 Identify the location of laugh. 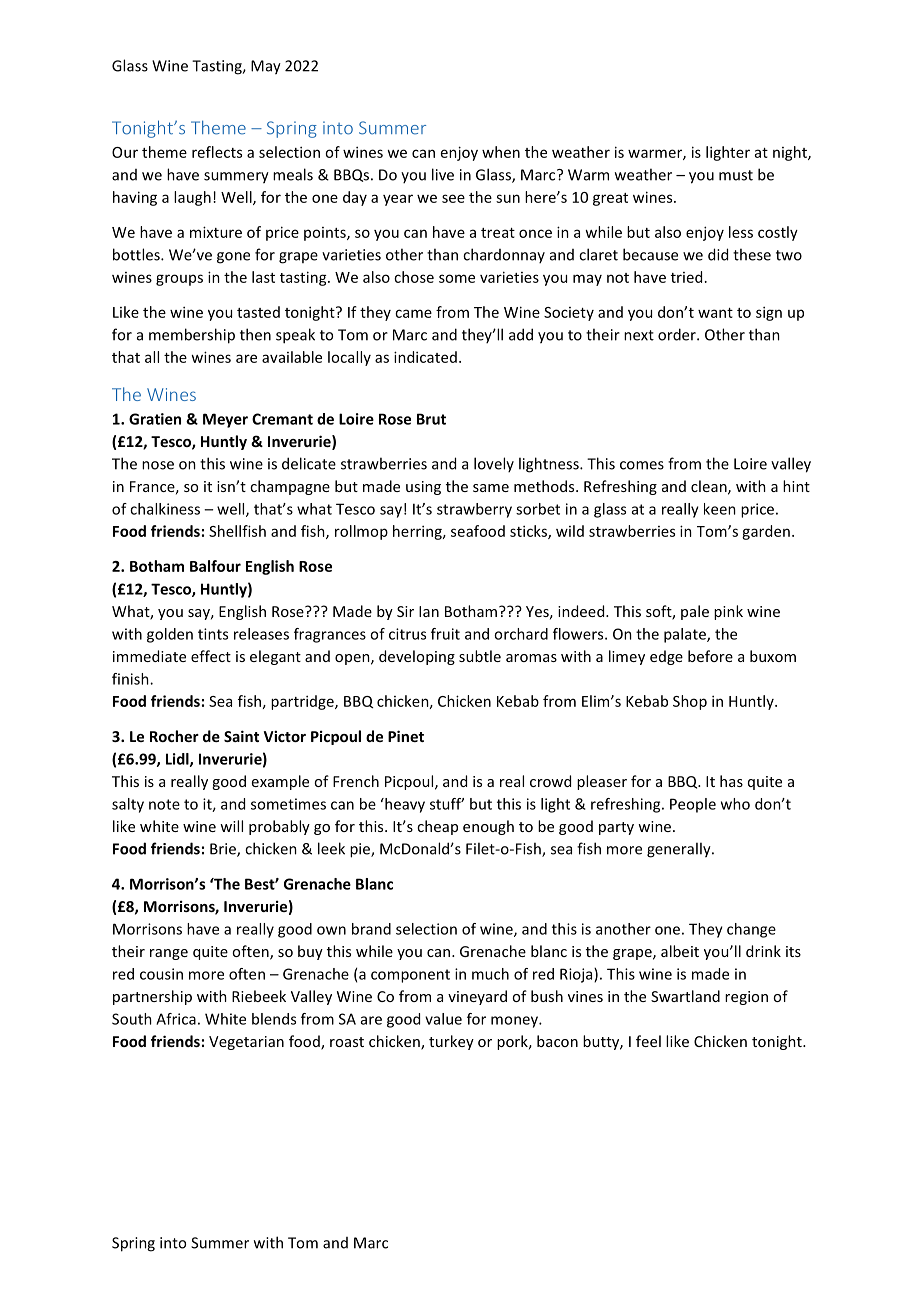
(192, 198).
